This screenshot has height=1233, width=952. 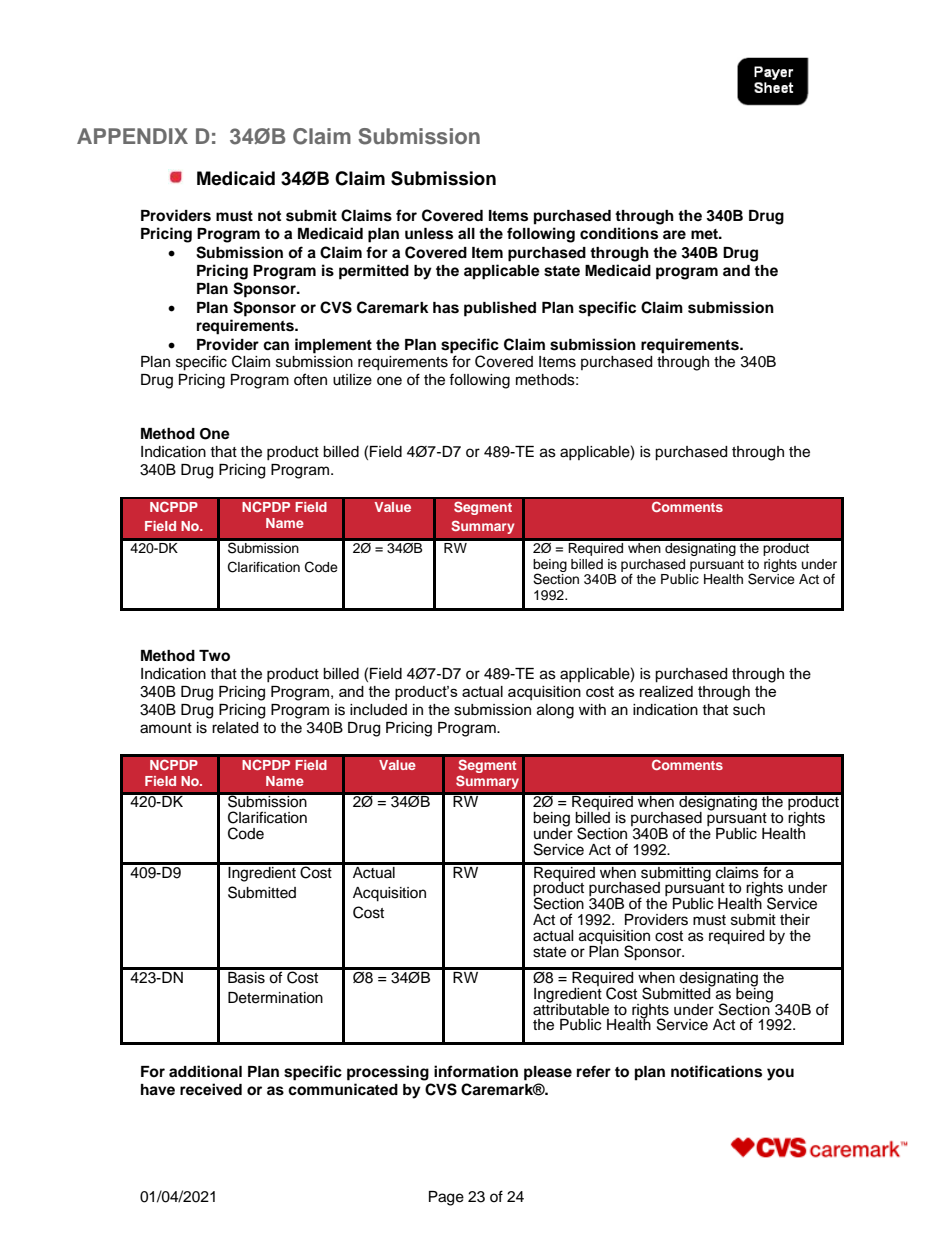 I want to click on utilize, so click(x=352, y=380).
